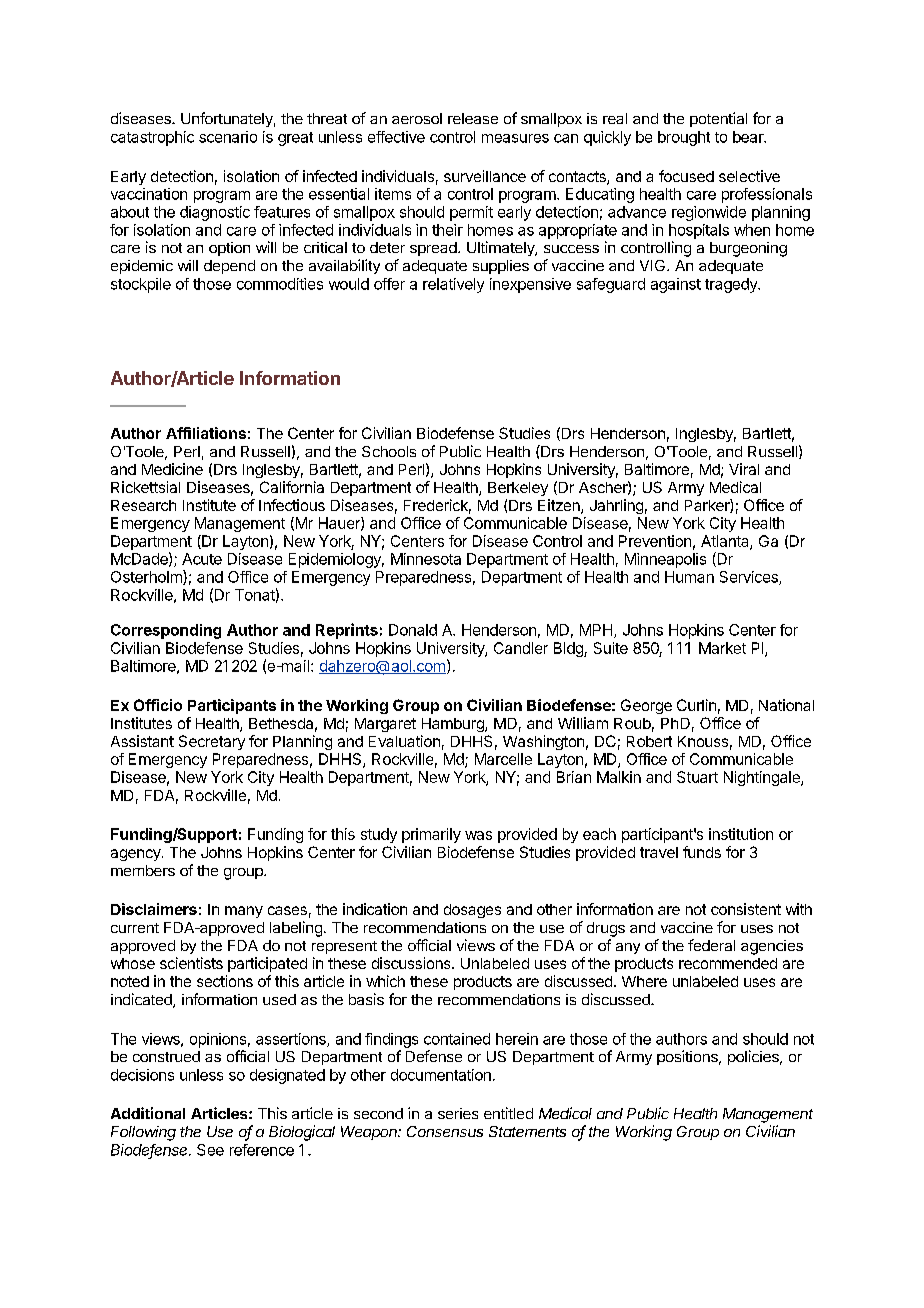 The image size is (924, 1308). Describe the element at coordinates (228, 137) in the screenshot. I see `scenario` at that location.
